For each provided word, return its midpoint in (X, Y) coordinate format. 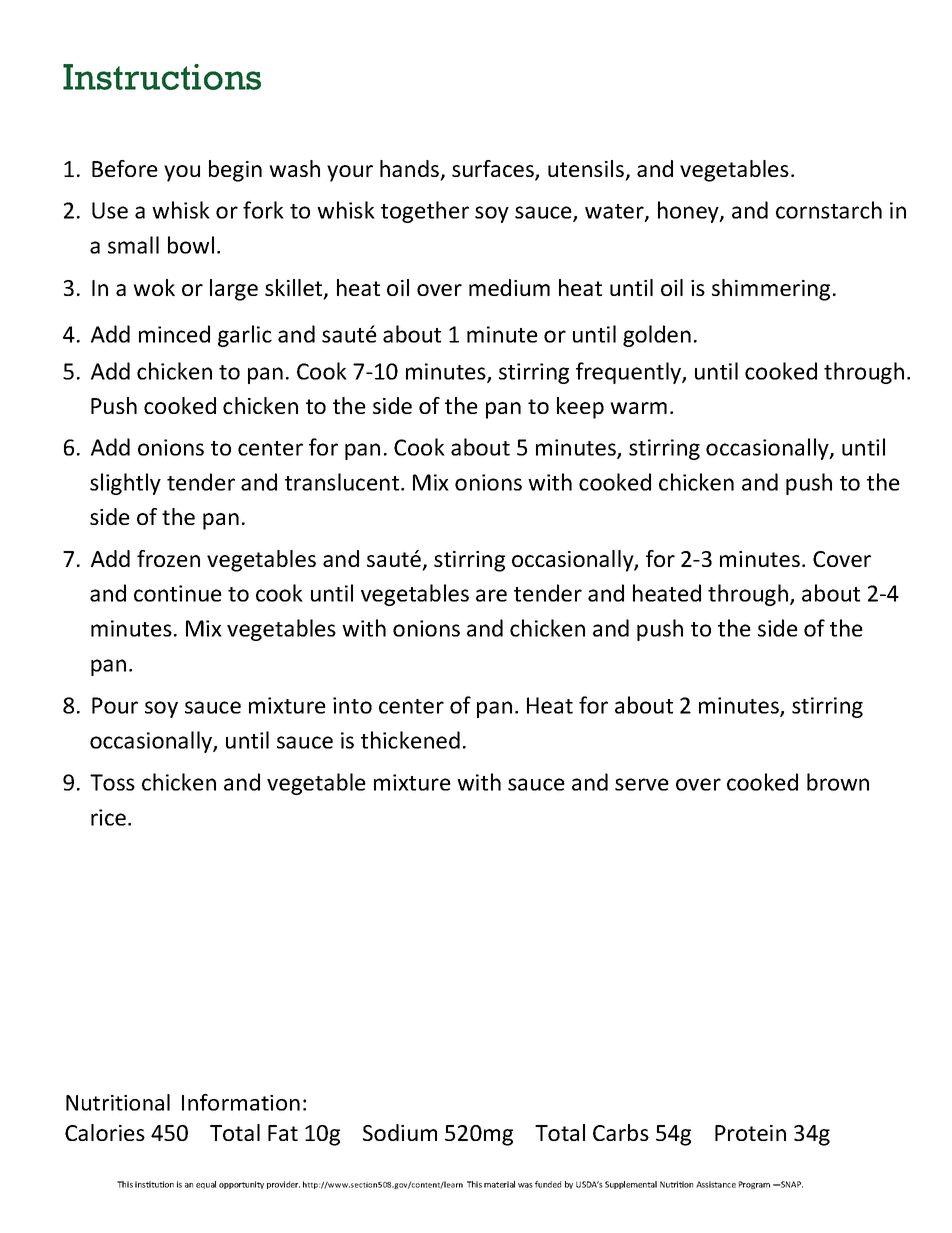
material (499, 1184)
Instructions (162, 77)
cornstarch (829, 210)
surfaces (494, 170)
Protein (750, 1133)
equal (206, 1185)
